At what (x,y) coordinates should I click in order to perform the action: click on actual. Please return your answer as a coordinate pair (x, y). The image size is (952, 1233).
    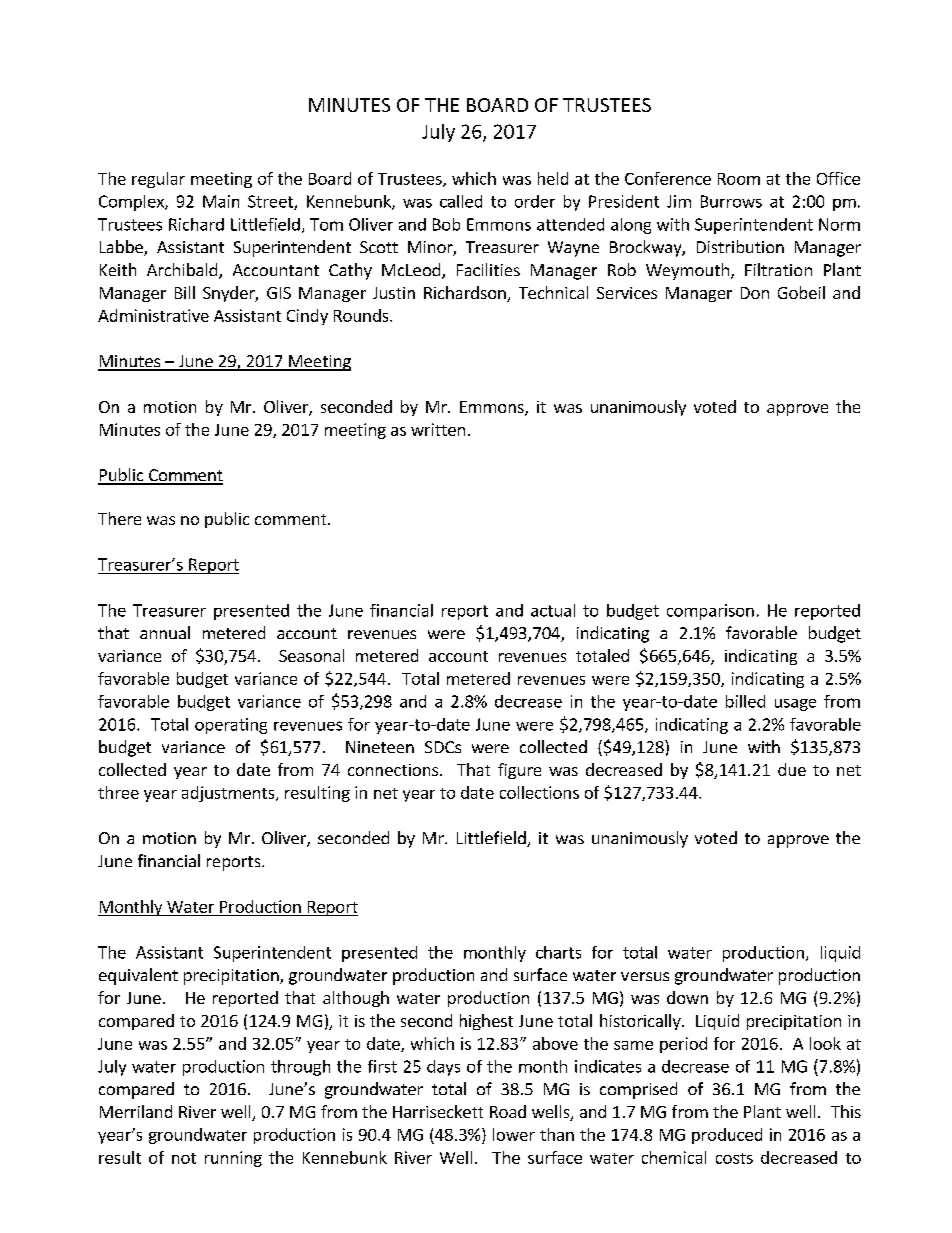
    Looking at the image, I should click on (553, 610).
